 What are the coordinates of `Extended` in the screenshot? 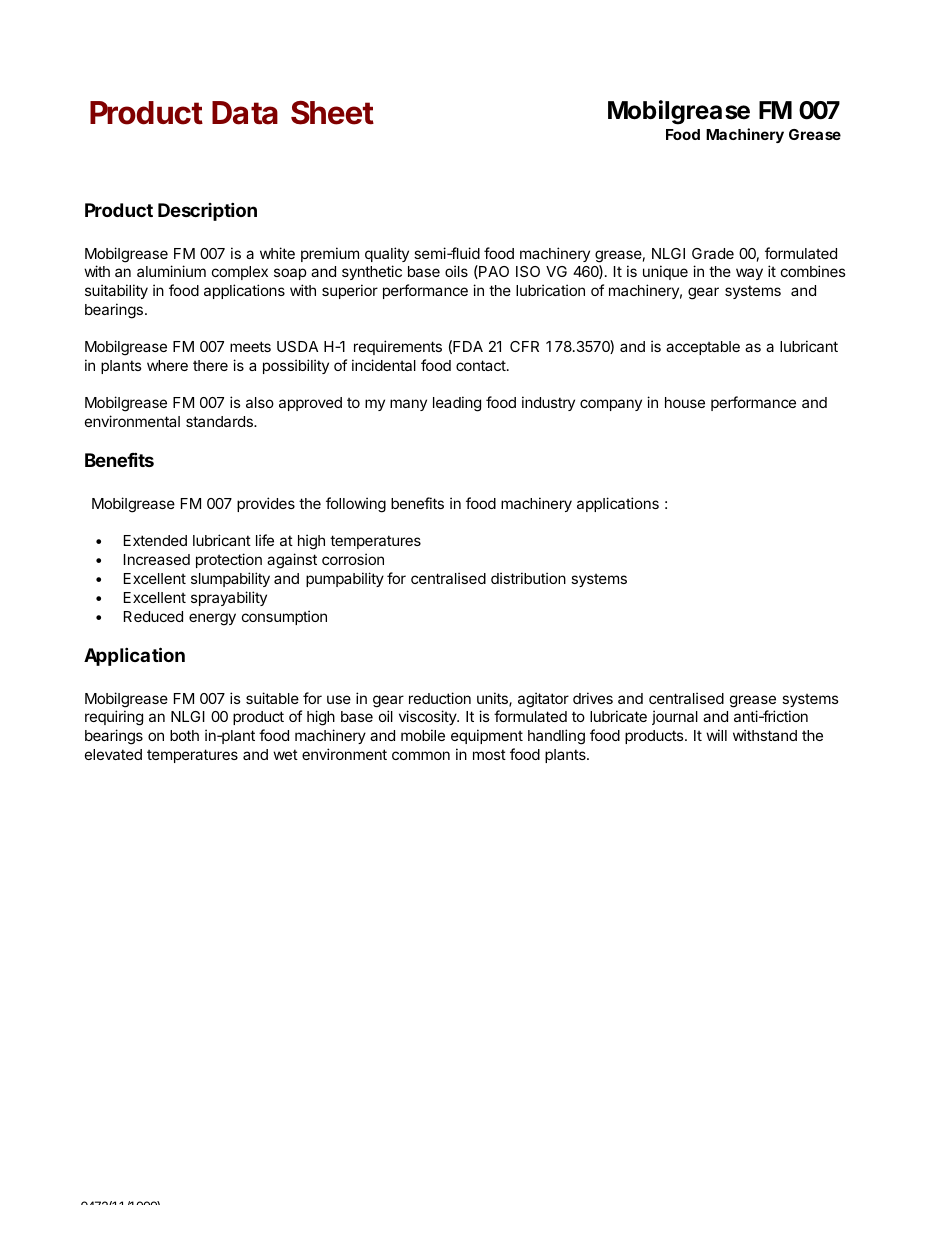 It's located at (155, 540).
